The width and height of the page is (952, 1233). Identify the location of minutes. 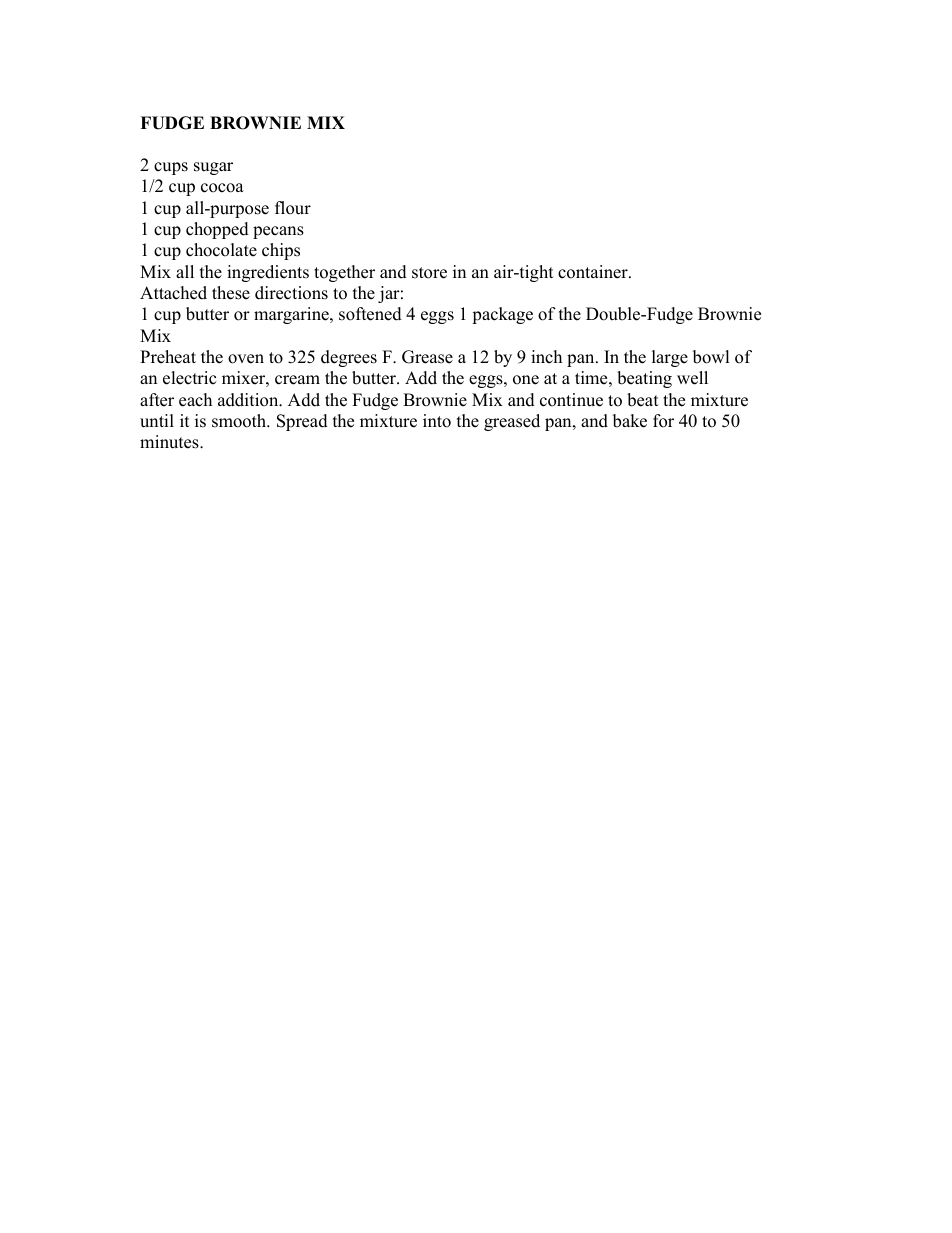
(170, 442).
